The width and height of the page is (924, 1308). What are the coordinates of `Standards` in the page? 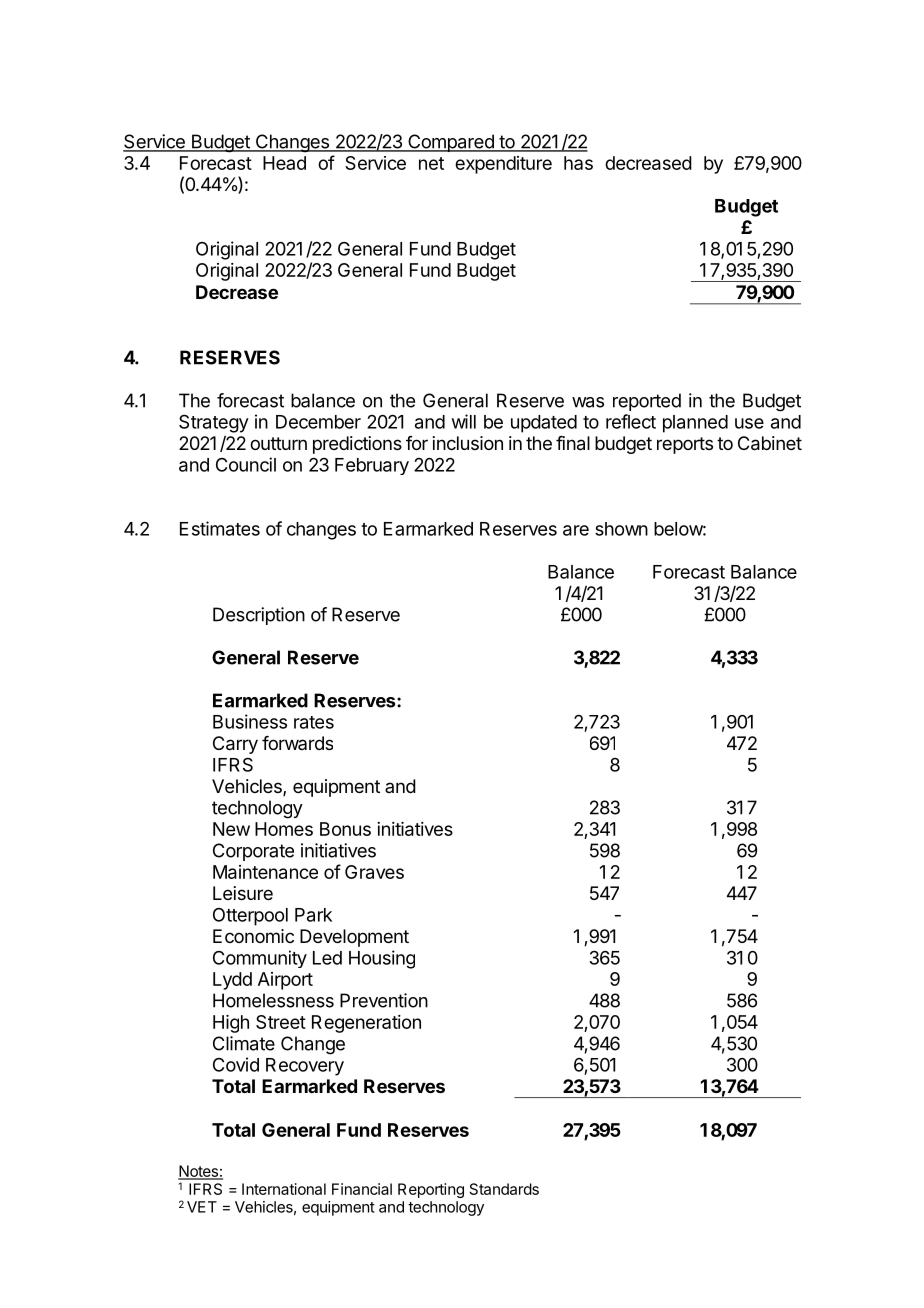 It's located at (504, 1189).
